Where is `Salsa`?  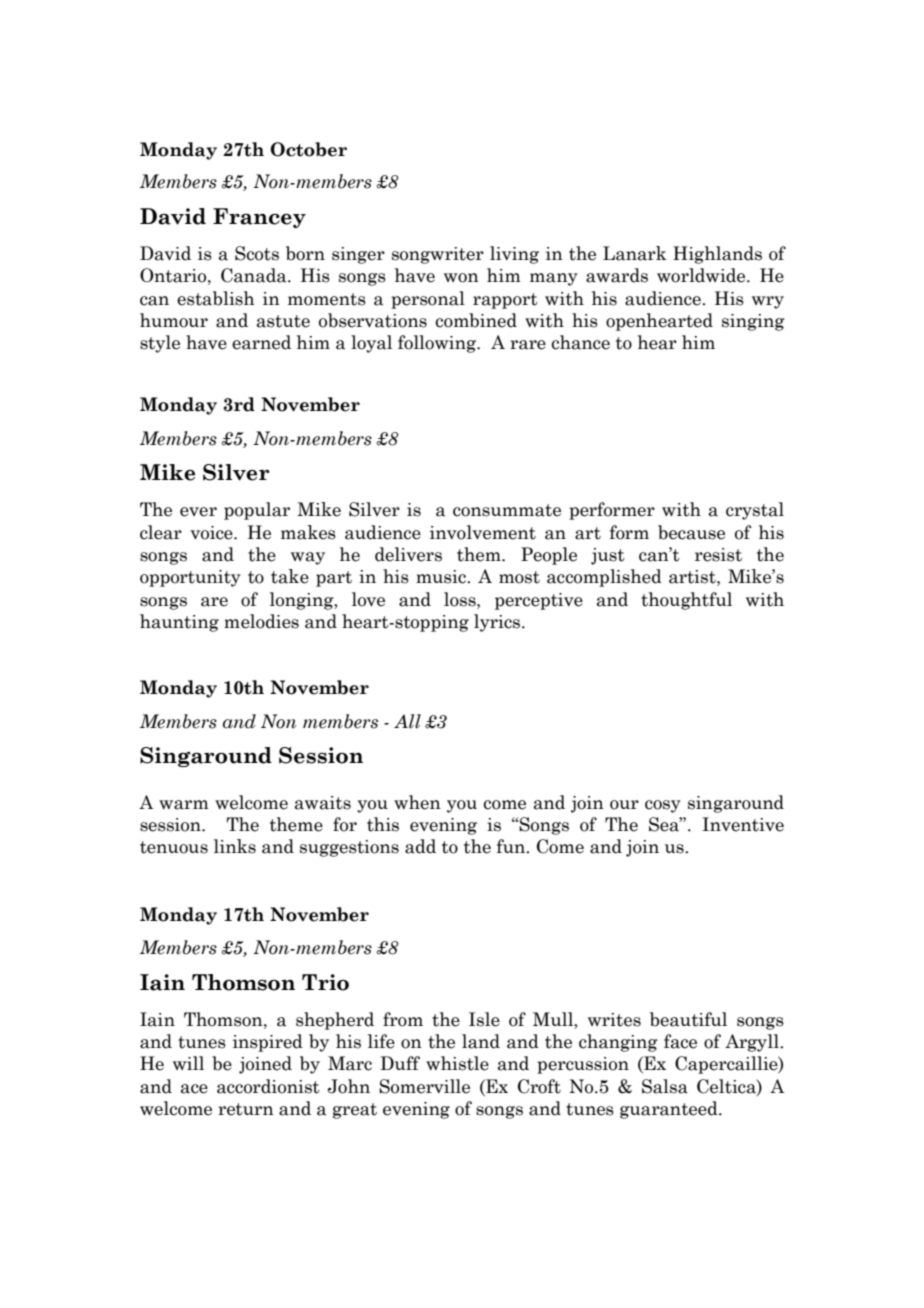
Salsa is located at coordinates (665, 1086).
